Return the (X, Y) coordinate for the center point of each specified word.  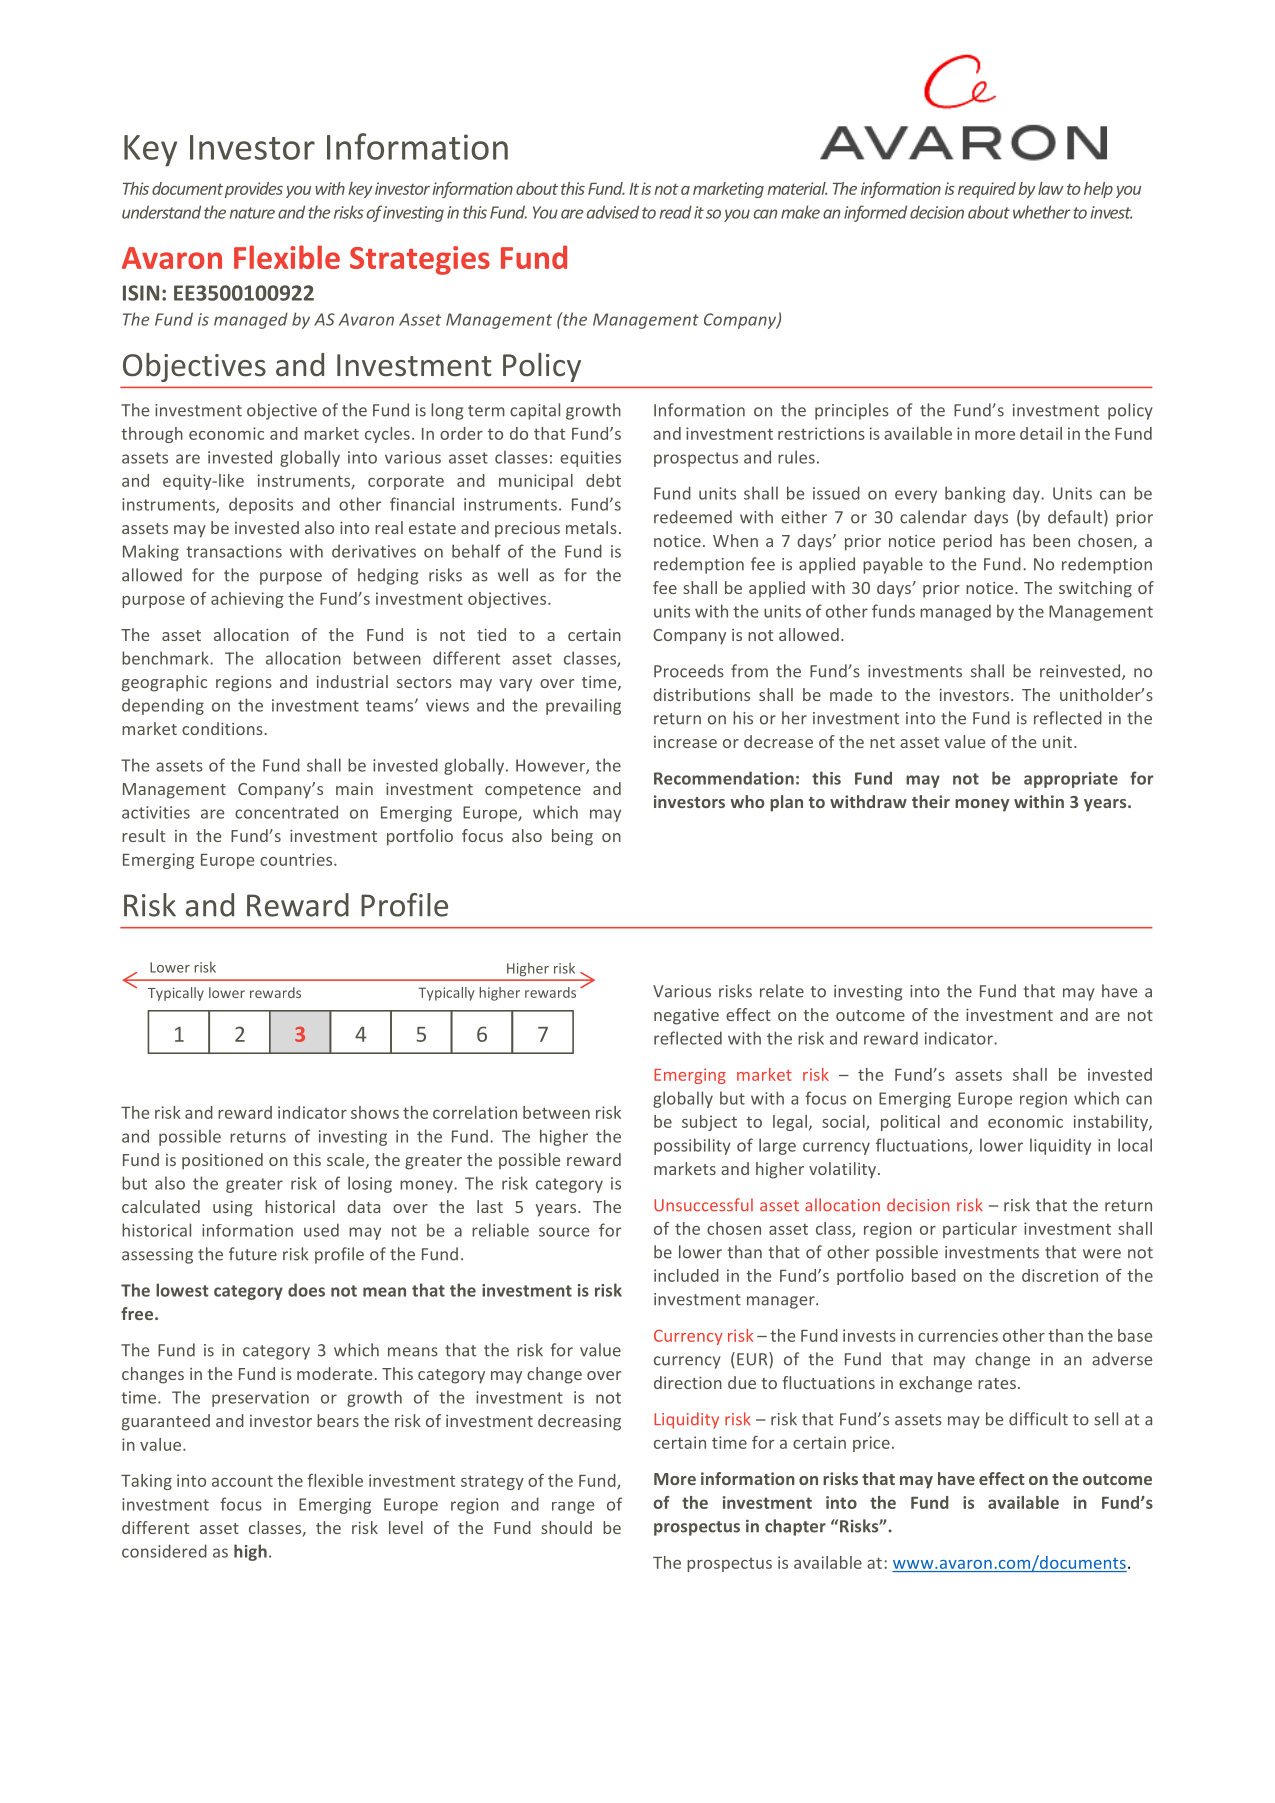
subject (709, 1123)
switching (1095, 589)
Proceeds (689, 671)
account (242, 1481)
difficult (1038, 1419)
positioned (222, 1161)
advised (613, 212)
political (910, 1123)
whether (1042, 212)
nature (252, 213)
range (573, 1507)
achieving (247, 600)
